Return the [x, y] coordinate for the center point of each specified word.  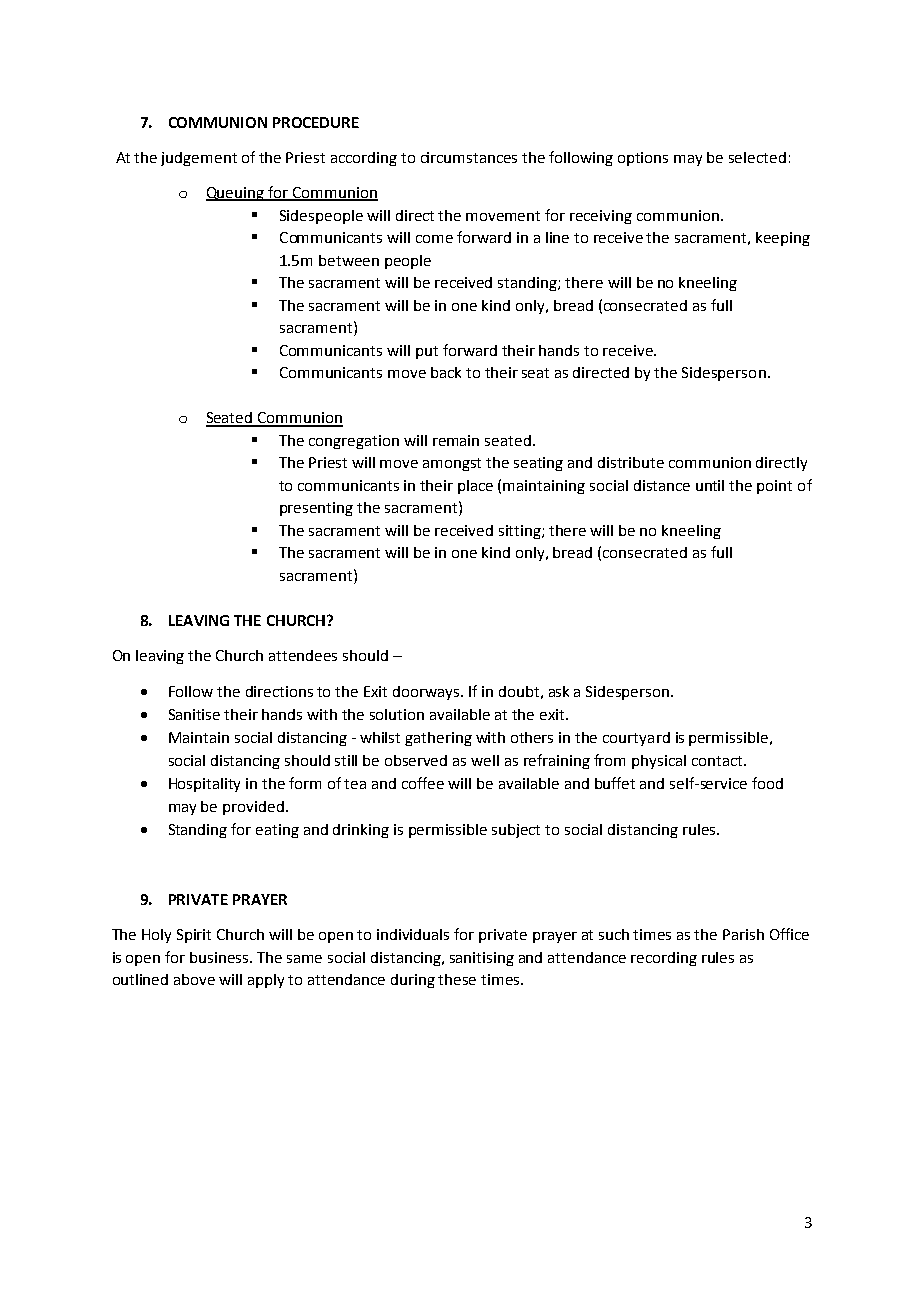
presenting [316, 509]
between [349, 260]
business [220, 957]
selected [757, 157]
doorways [427, 693]
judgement [199, 159]
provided [253, 808]
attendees [303, 655]
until [710, 485]
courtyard [636, 739]
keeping [783, 239]
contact [718, 761]
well [485, 760]
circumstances [469, 157]
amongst [452, 464]
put [427, 352]
